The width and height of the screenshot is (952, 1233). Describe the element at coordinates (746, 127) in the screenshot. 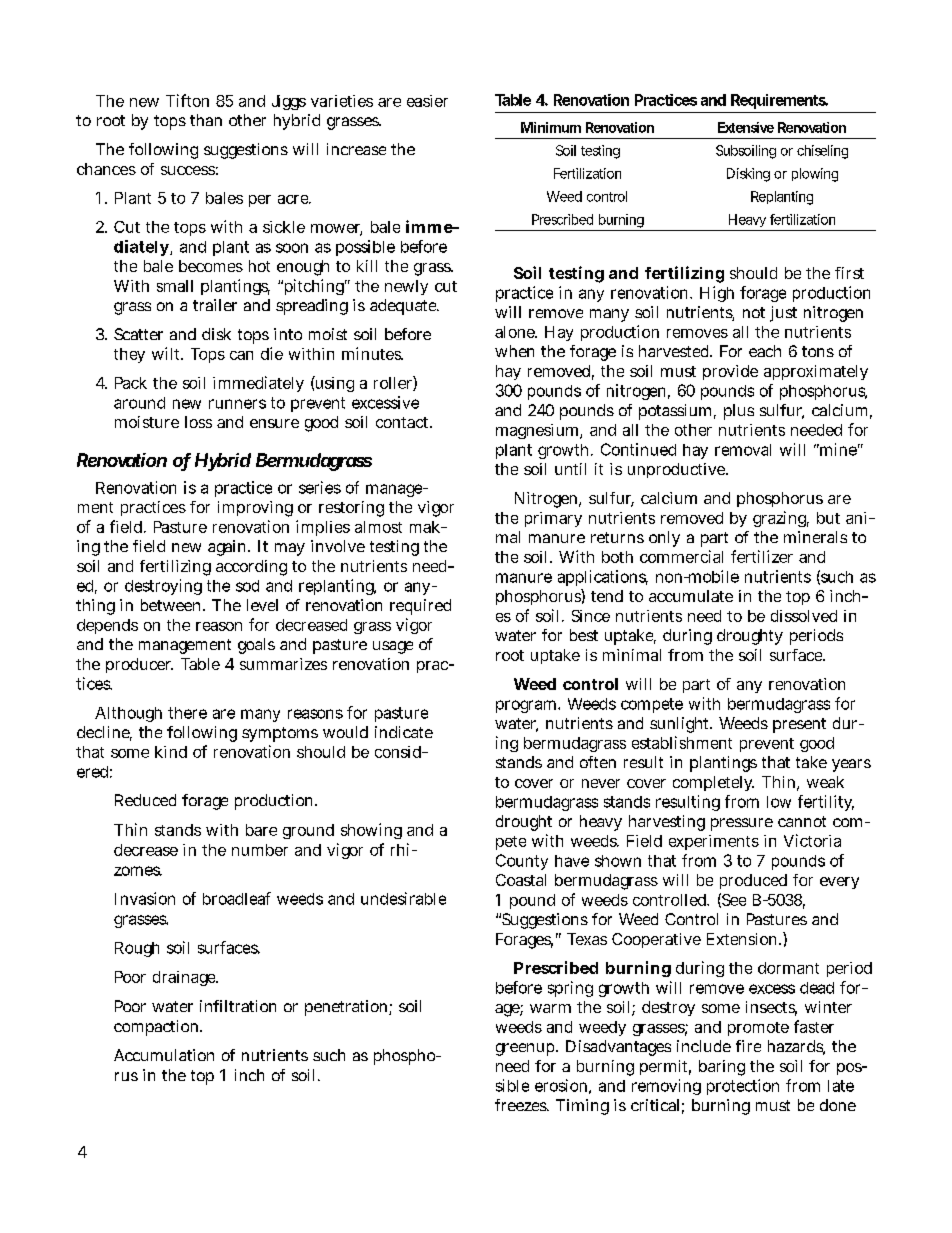

I see `Extensive` at that location.
